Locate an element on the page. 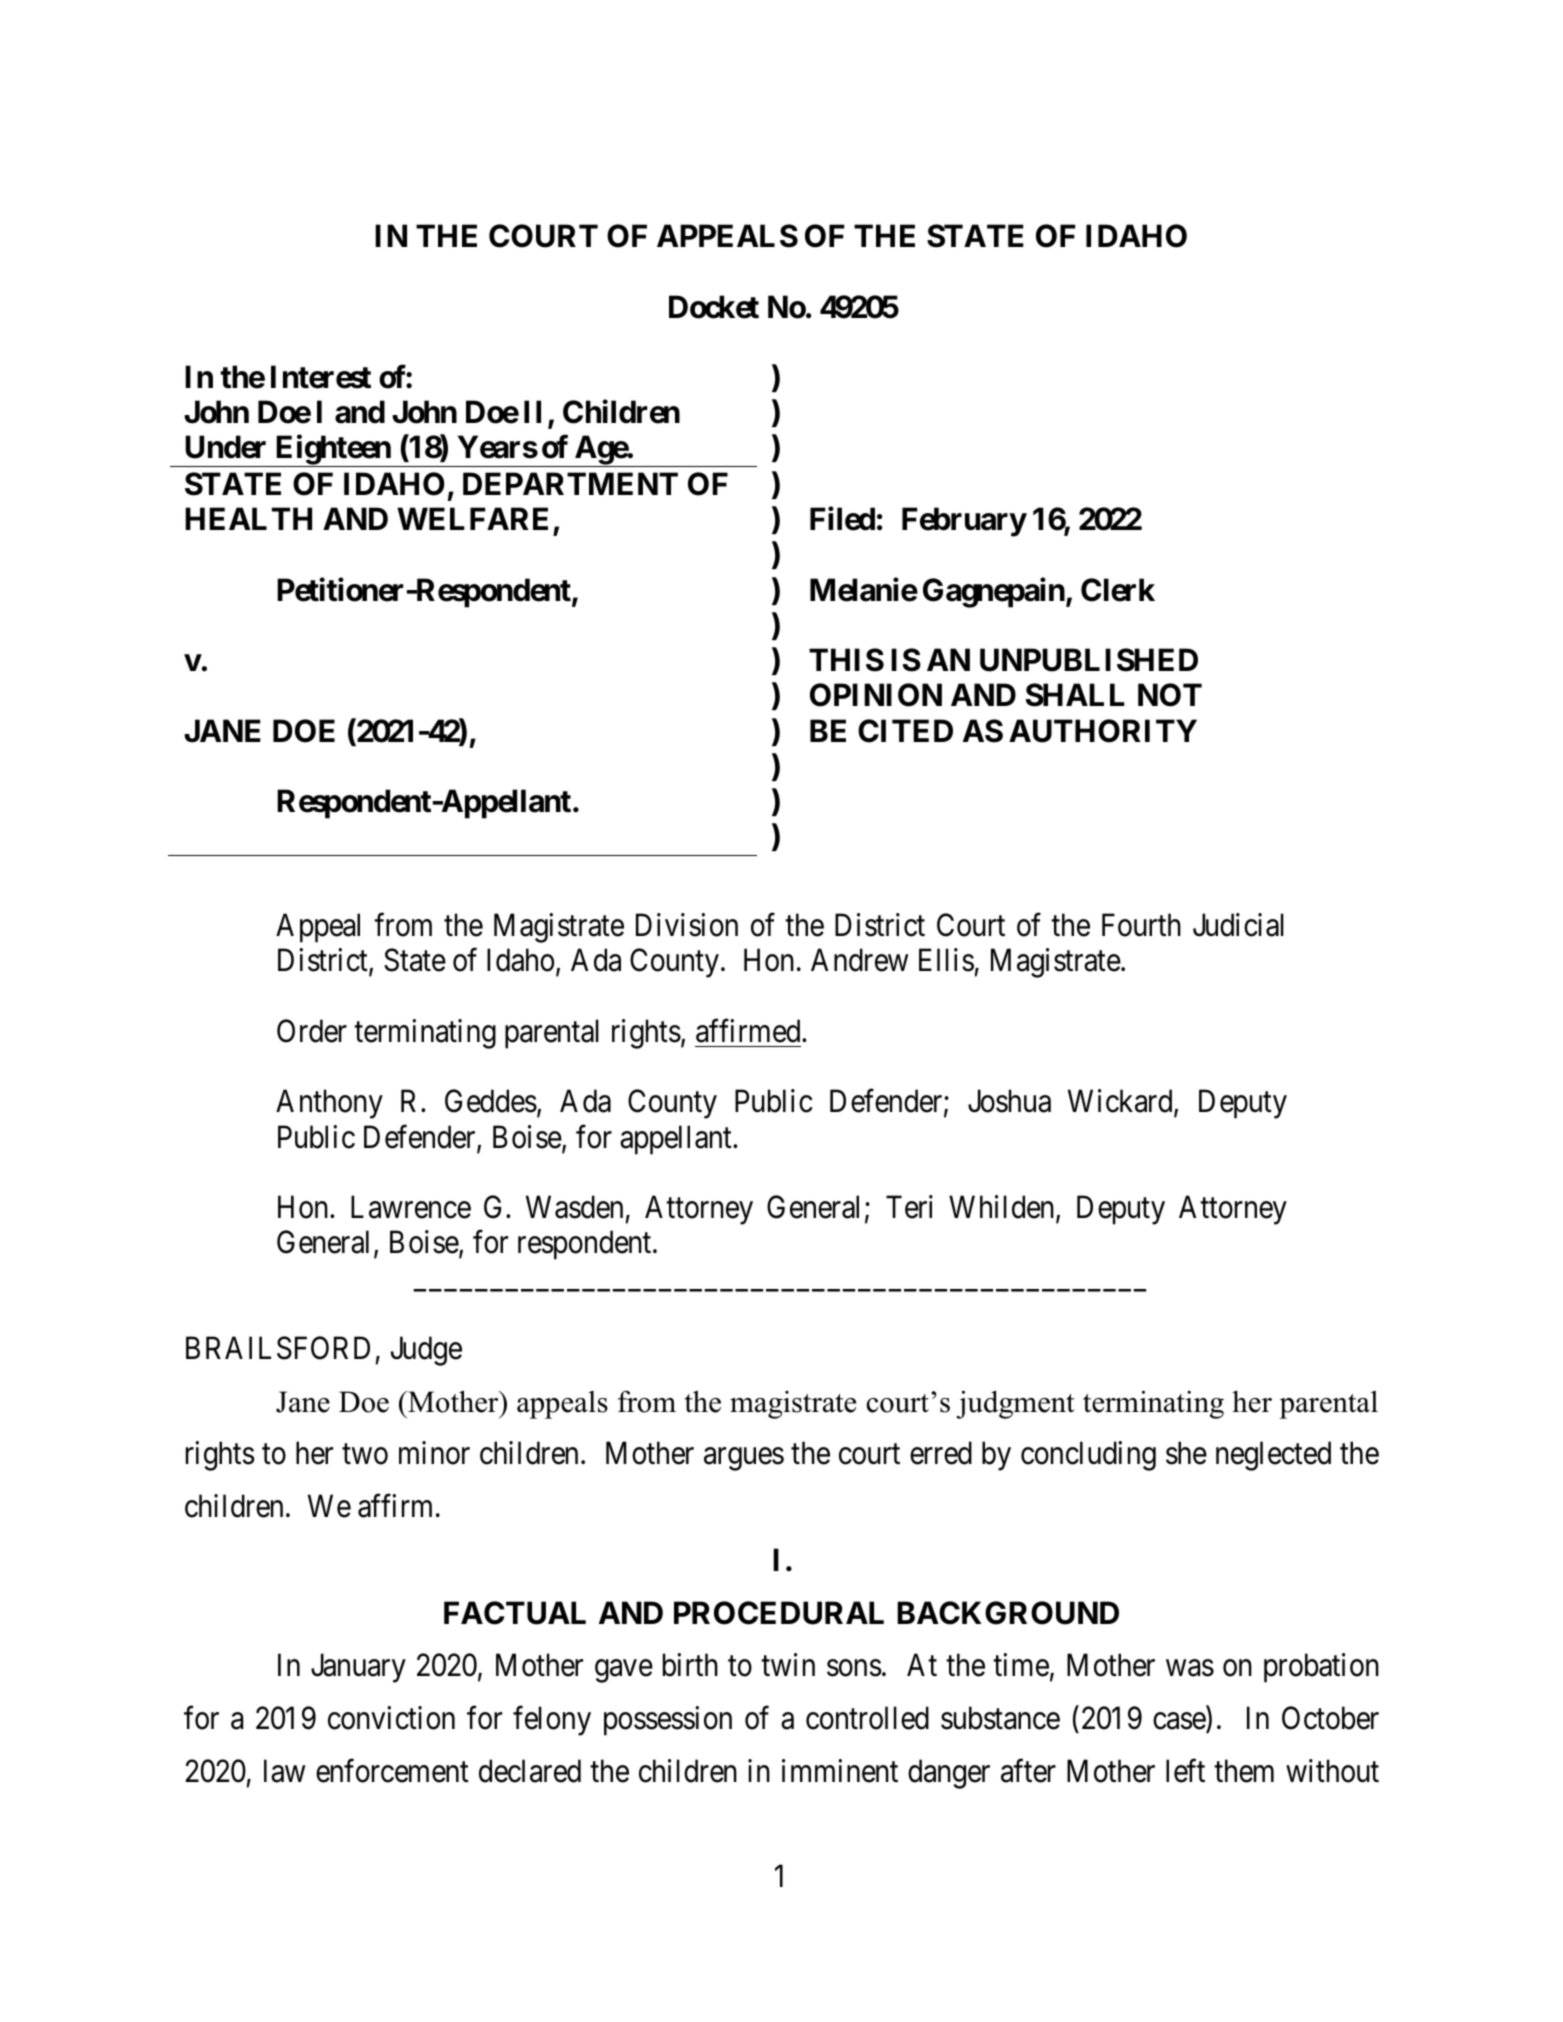 The height and width of the image is (2022, 1563). Wickard is located at coordinates (1121, 1102).
